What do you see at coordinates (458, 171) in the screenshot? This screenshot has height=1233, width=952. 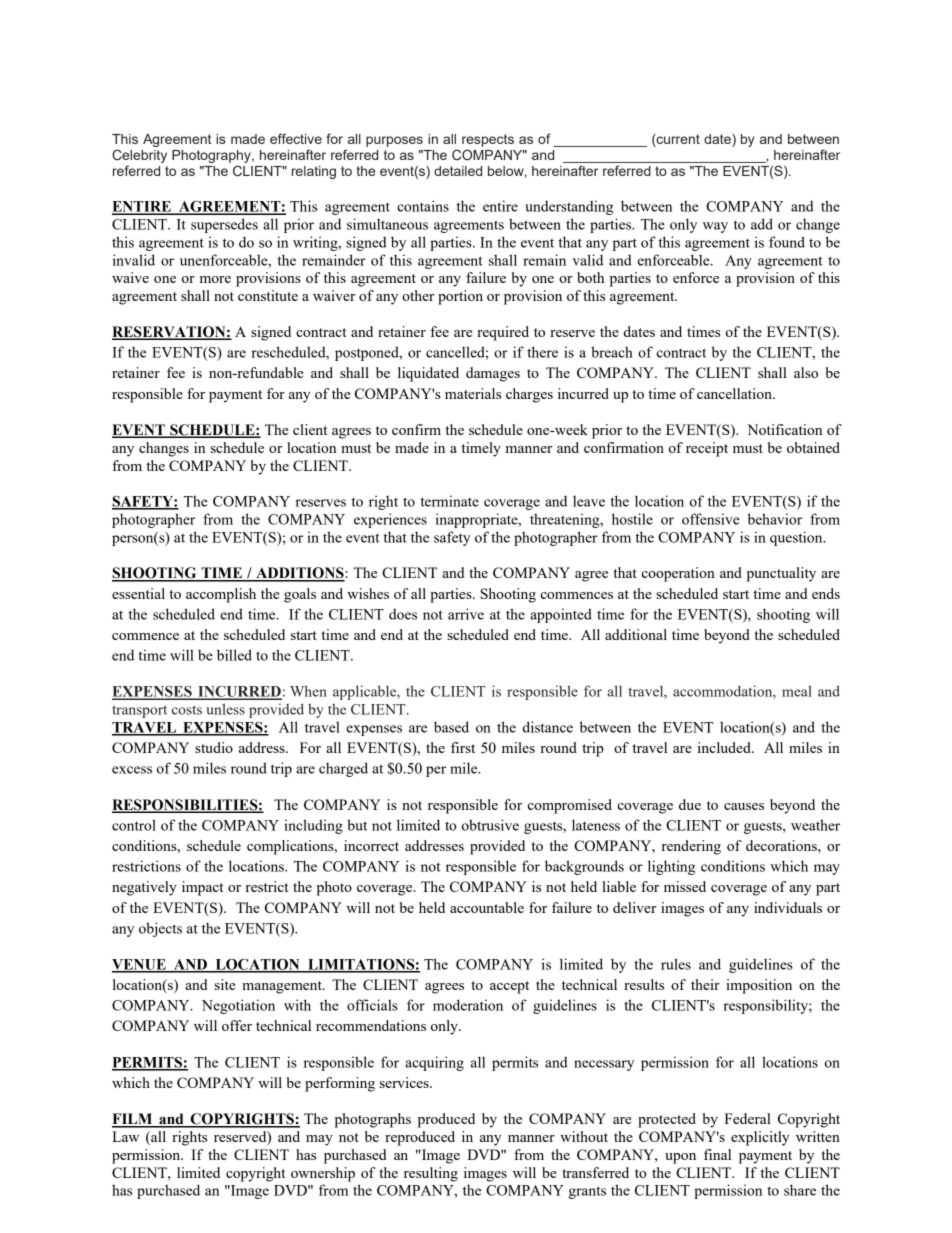 I see `detailed` at bounding box center [458, 171].
